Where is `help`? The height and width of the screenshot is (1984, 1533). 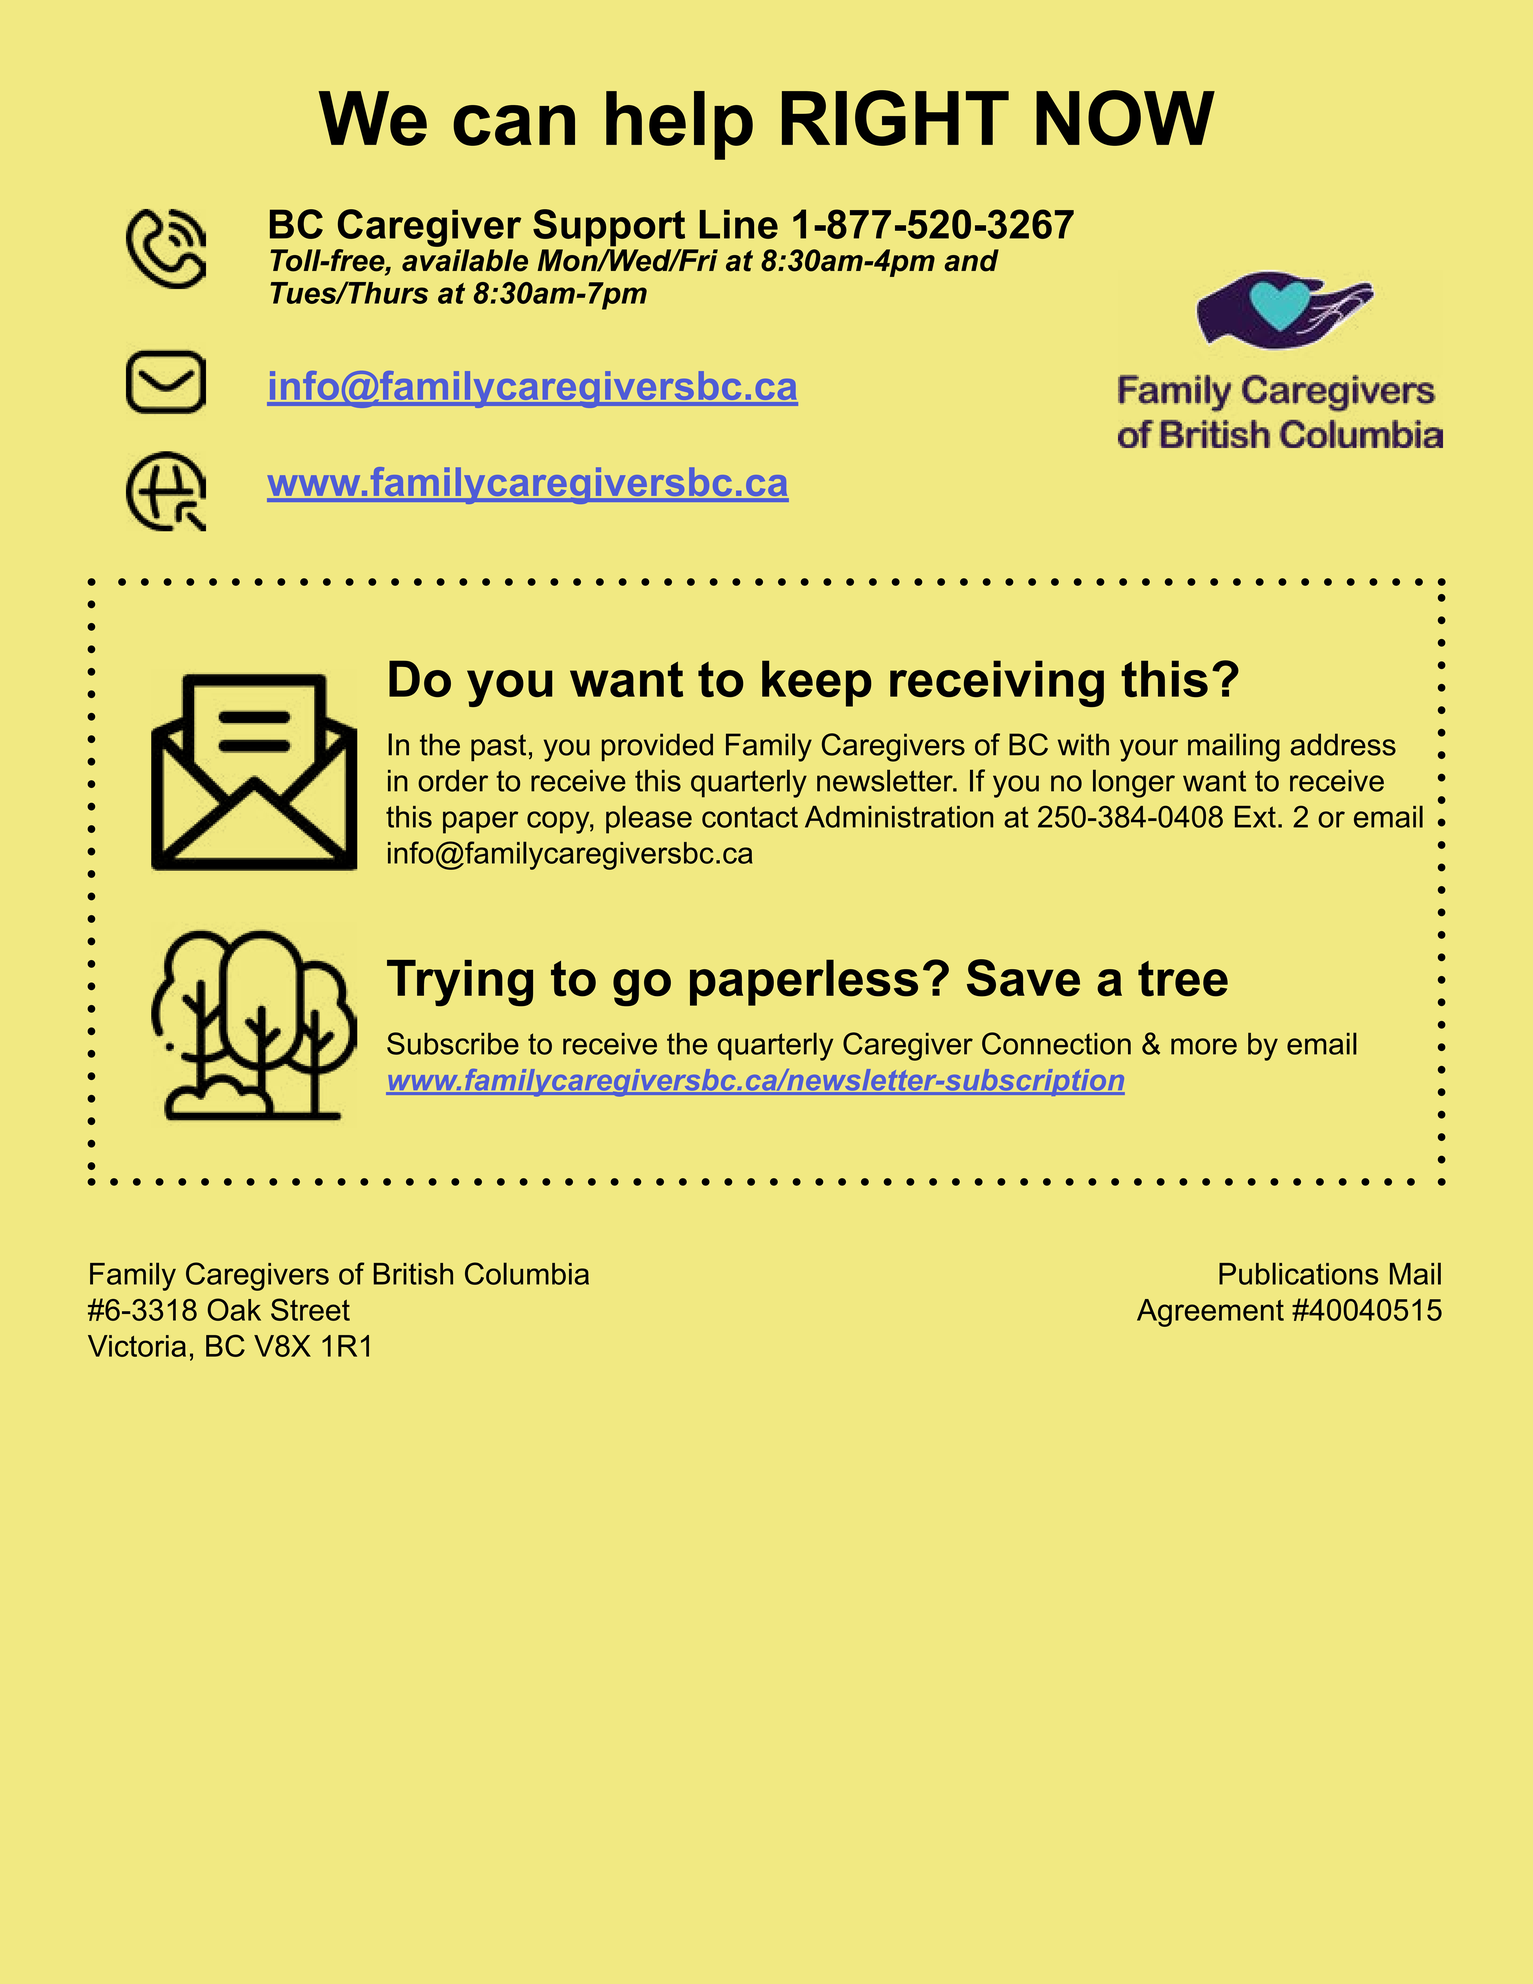 help is located at coordinates (679, 125).
